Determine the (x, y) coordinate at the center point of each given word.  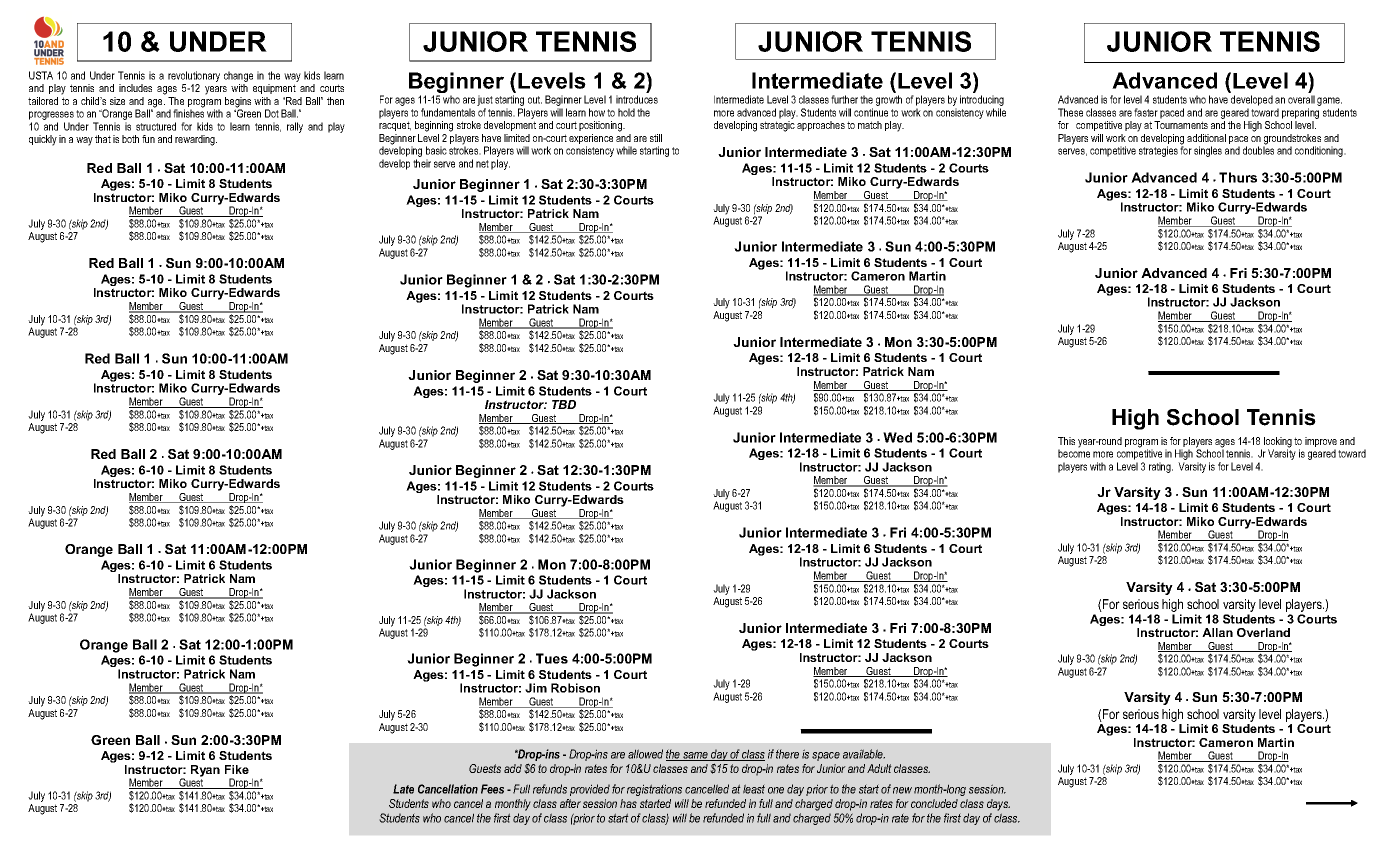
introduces (637, 99)
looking (1278, 443)
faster (1146, 112)
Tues (552, 658)
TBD (564, 404)
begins (238, 103)
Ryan (205, 771)
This (1066, 441)
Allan (1217, 632)
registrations (654, 790)
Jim (536, 688)
